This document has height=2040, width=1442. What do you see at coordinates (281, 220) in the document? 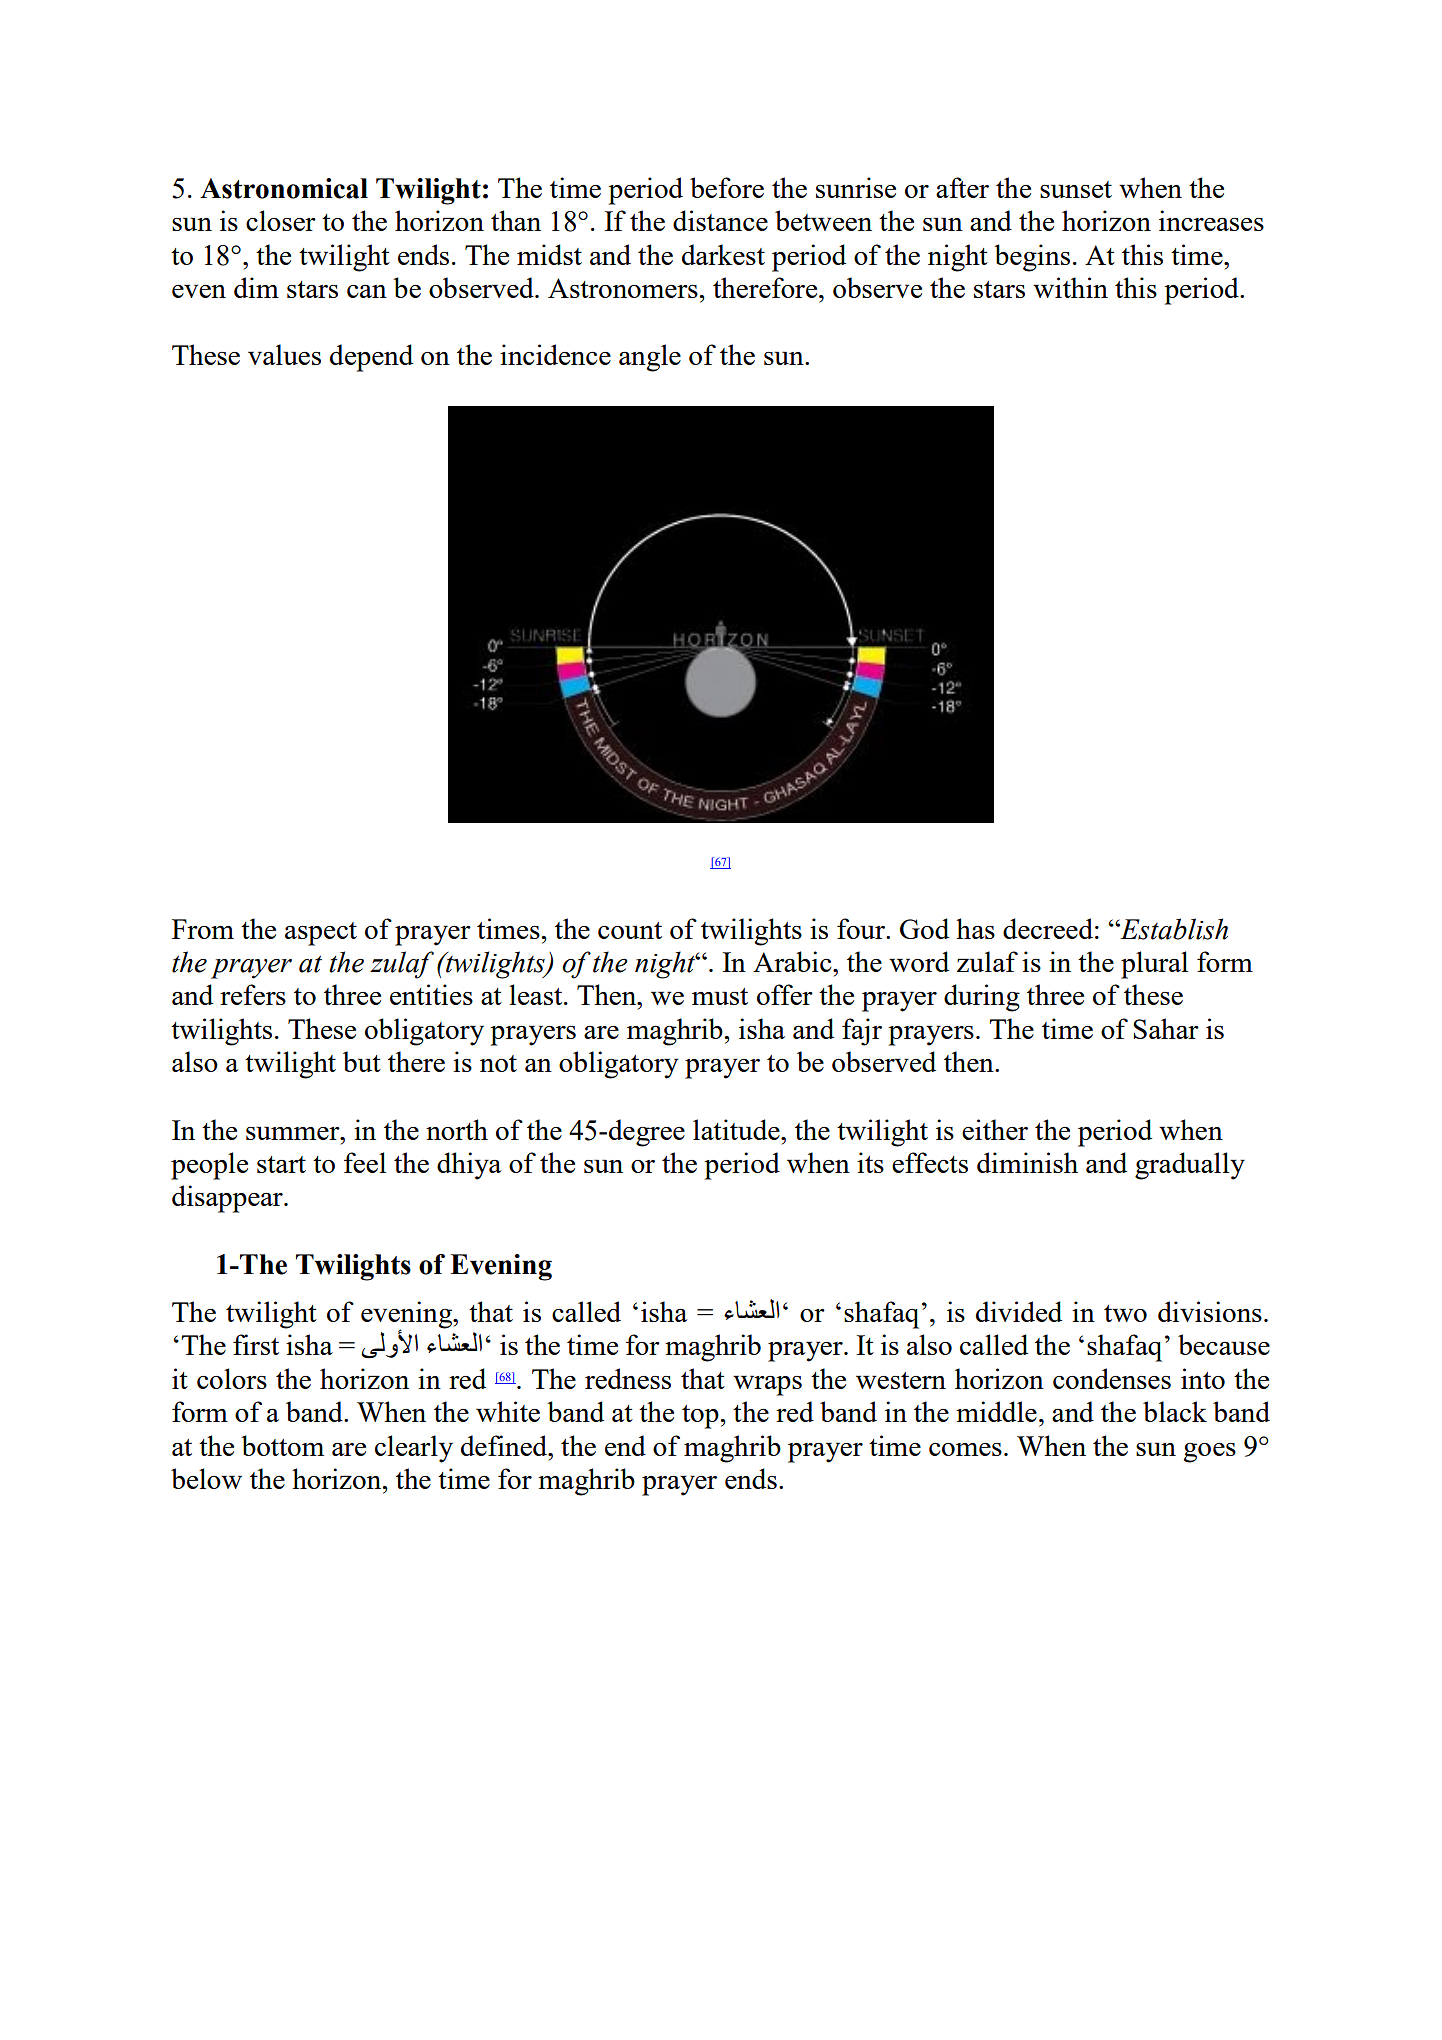
I see `closer` at bounding box center [281, 220].
